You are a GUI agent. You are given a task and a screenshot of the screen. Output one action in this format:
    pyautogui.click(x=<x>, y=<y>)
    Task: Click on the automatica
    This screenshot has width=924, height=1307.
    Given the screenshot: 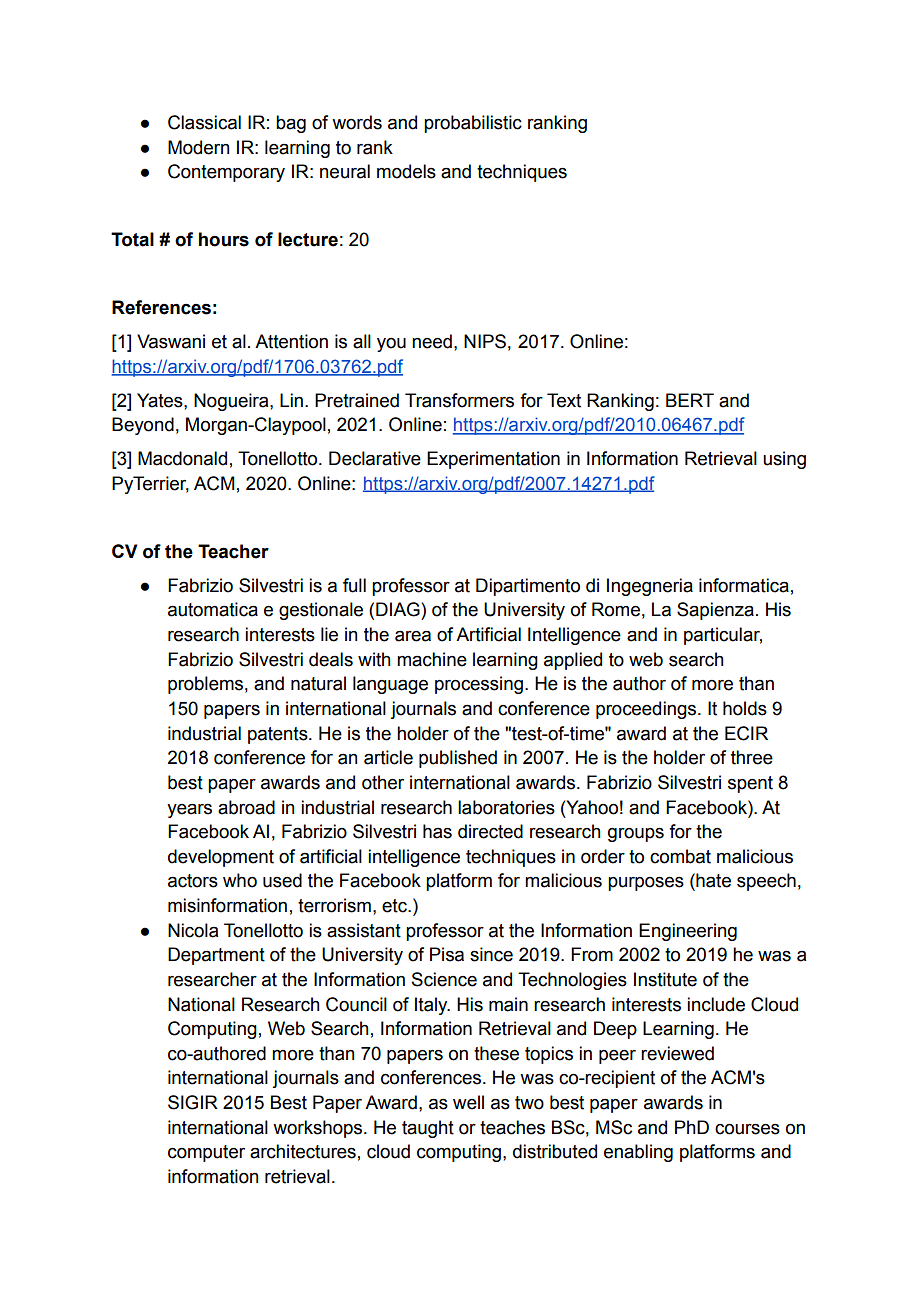 What is the action you would take?
    pyautogui.click(x=213, y=609)
